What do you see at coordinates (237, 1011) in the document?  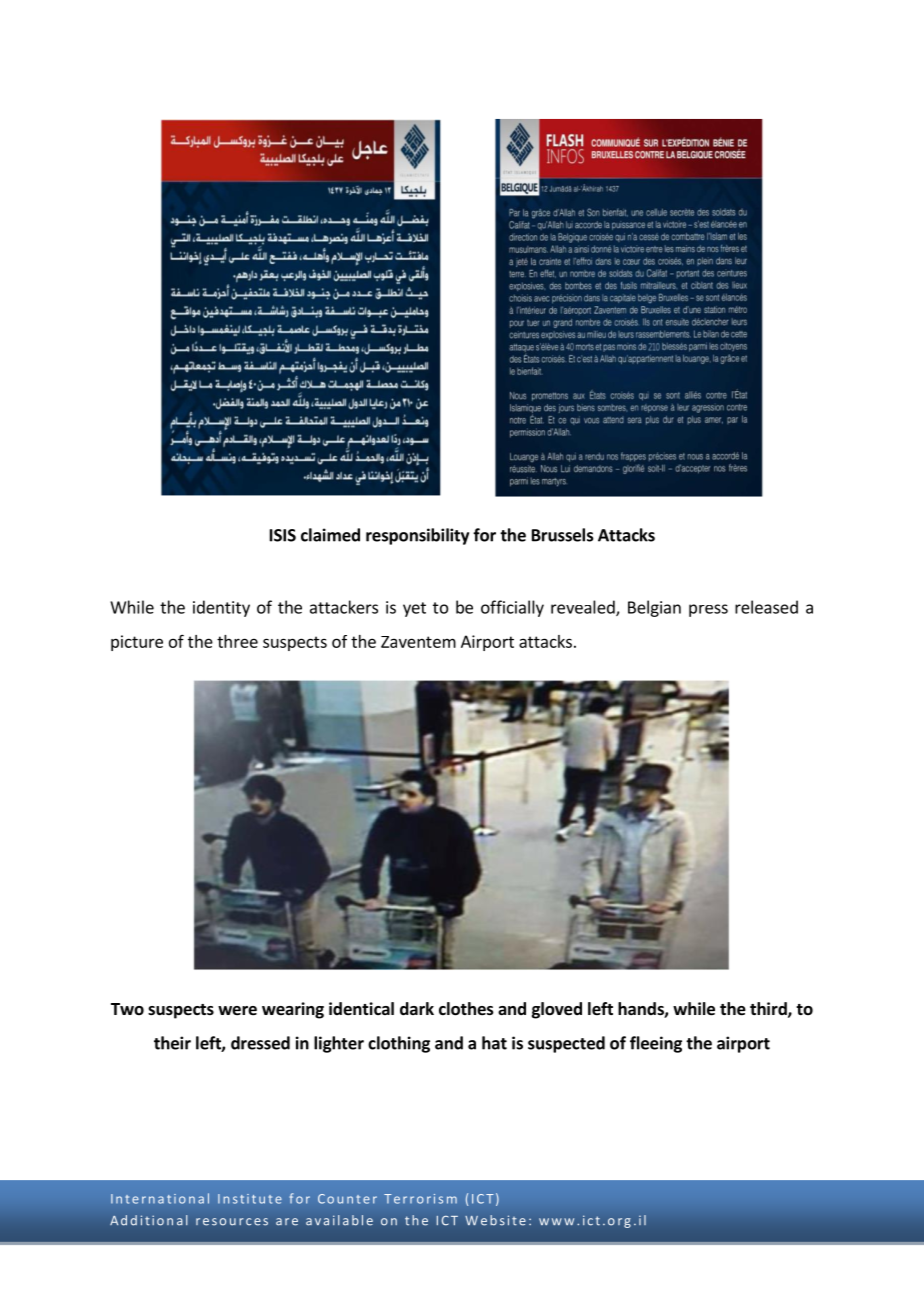 I see `were` at bounding box center [237, 1011].
